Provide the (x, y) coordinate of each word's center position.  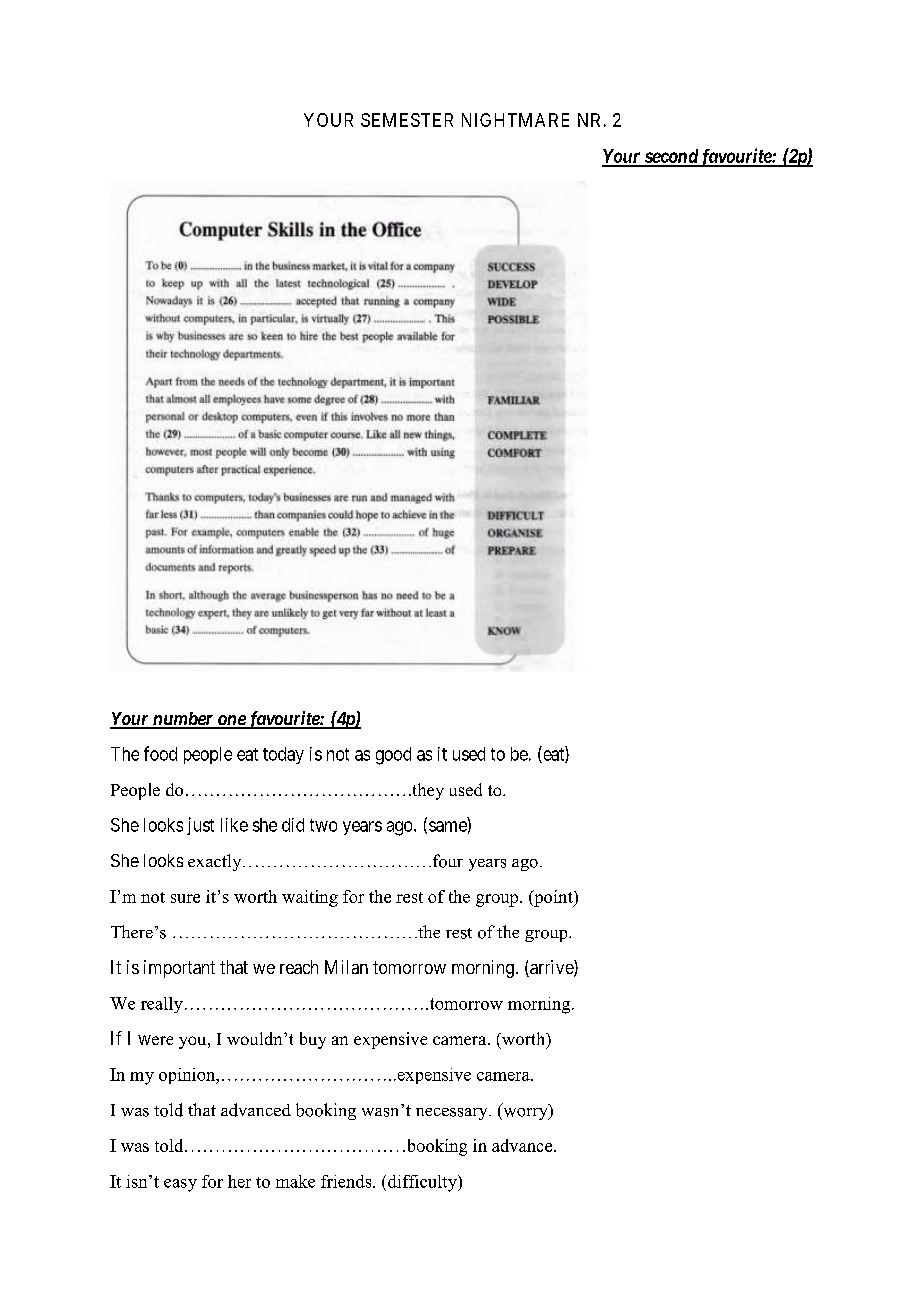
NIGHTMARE (515, 120)
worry (525, 1114)
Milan (346, 967)
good (393, 756)
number (182, 720)
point (553, 898)
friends (347, 1181)
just (200, 826)
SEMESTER (407, 120)
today (283, 755)
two (323, 825)
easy (180, 1185)
